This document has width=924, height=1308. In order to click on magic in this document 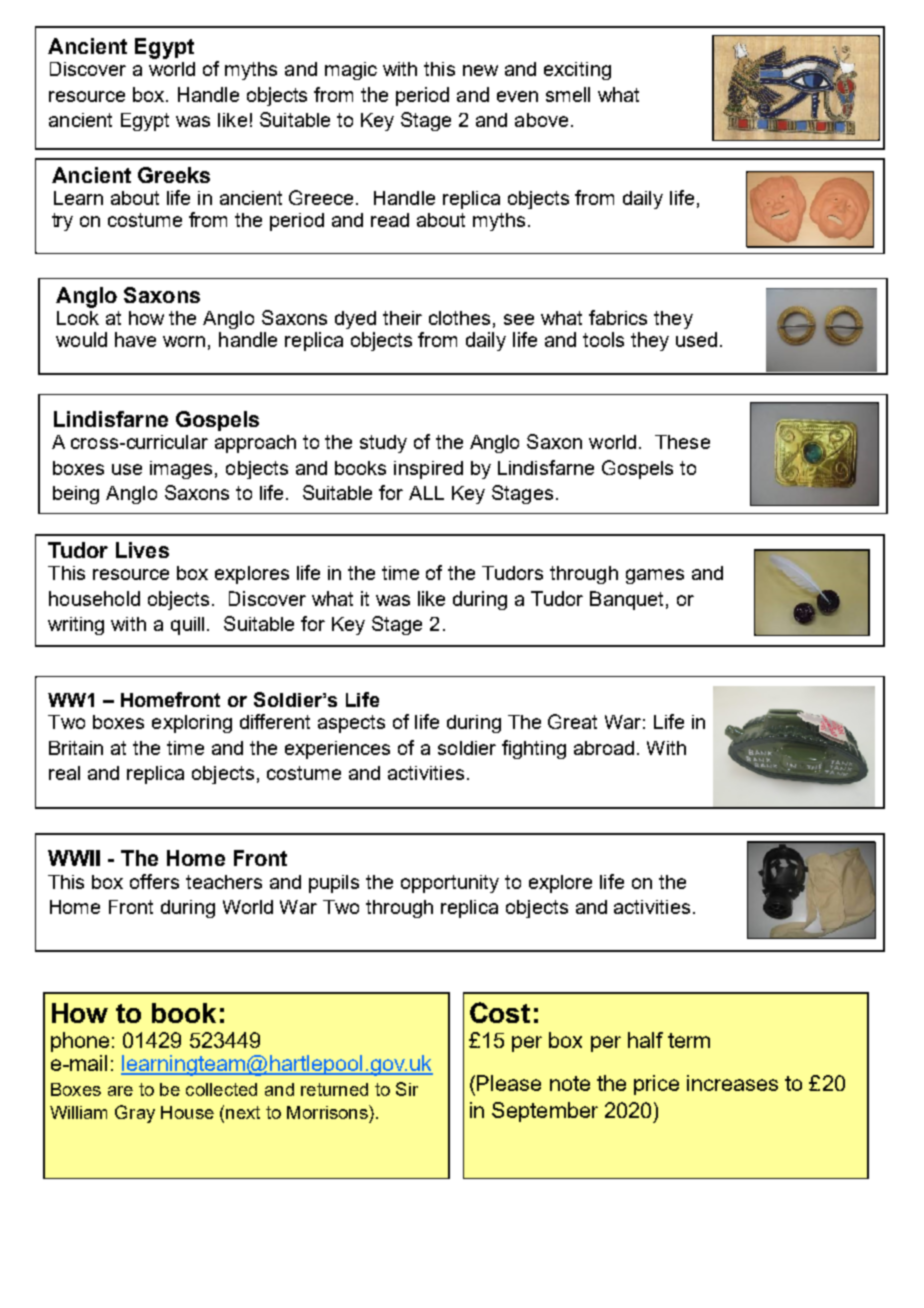, I will do `click(351, 71)`.
